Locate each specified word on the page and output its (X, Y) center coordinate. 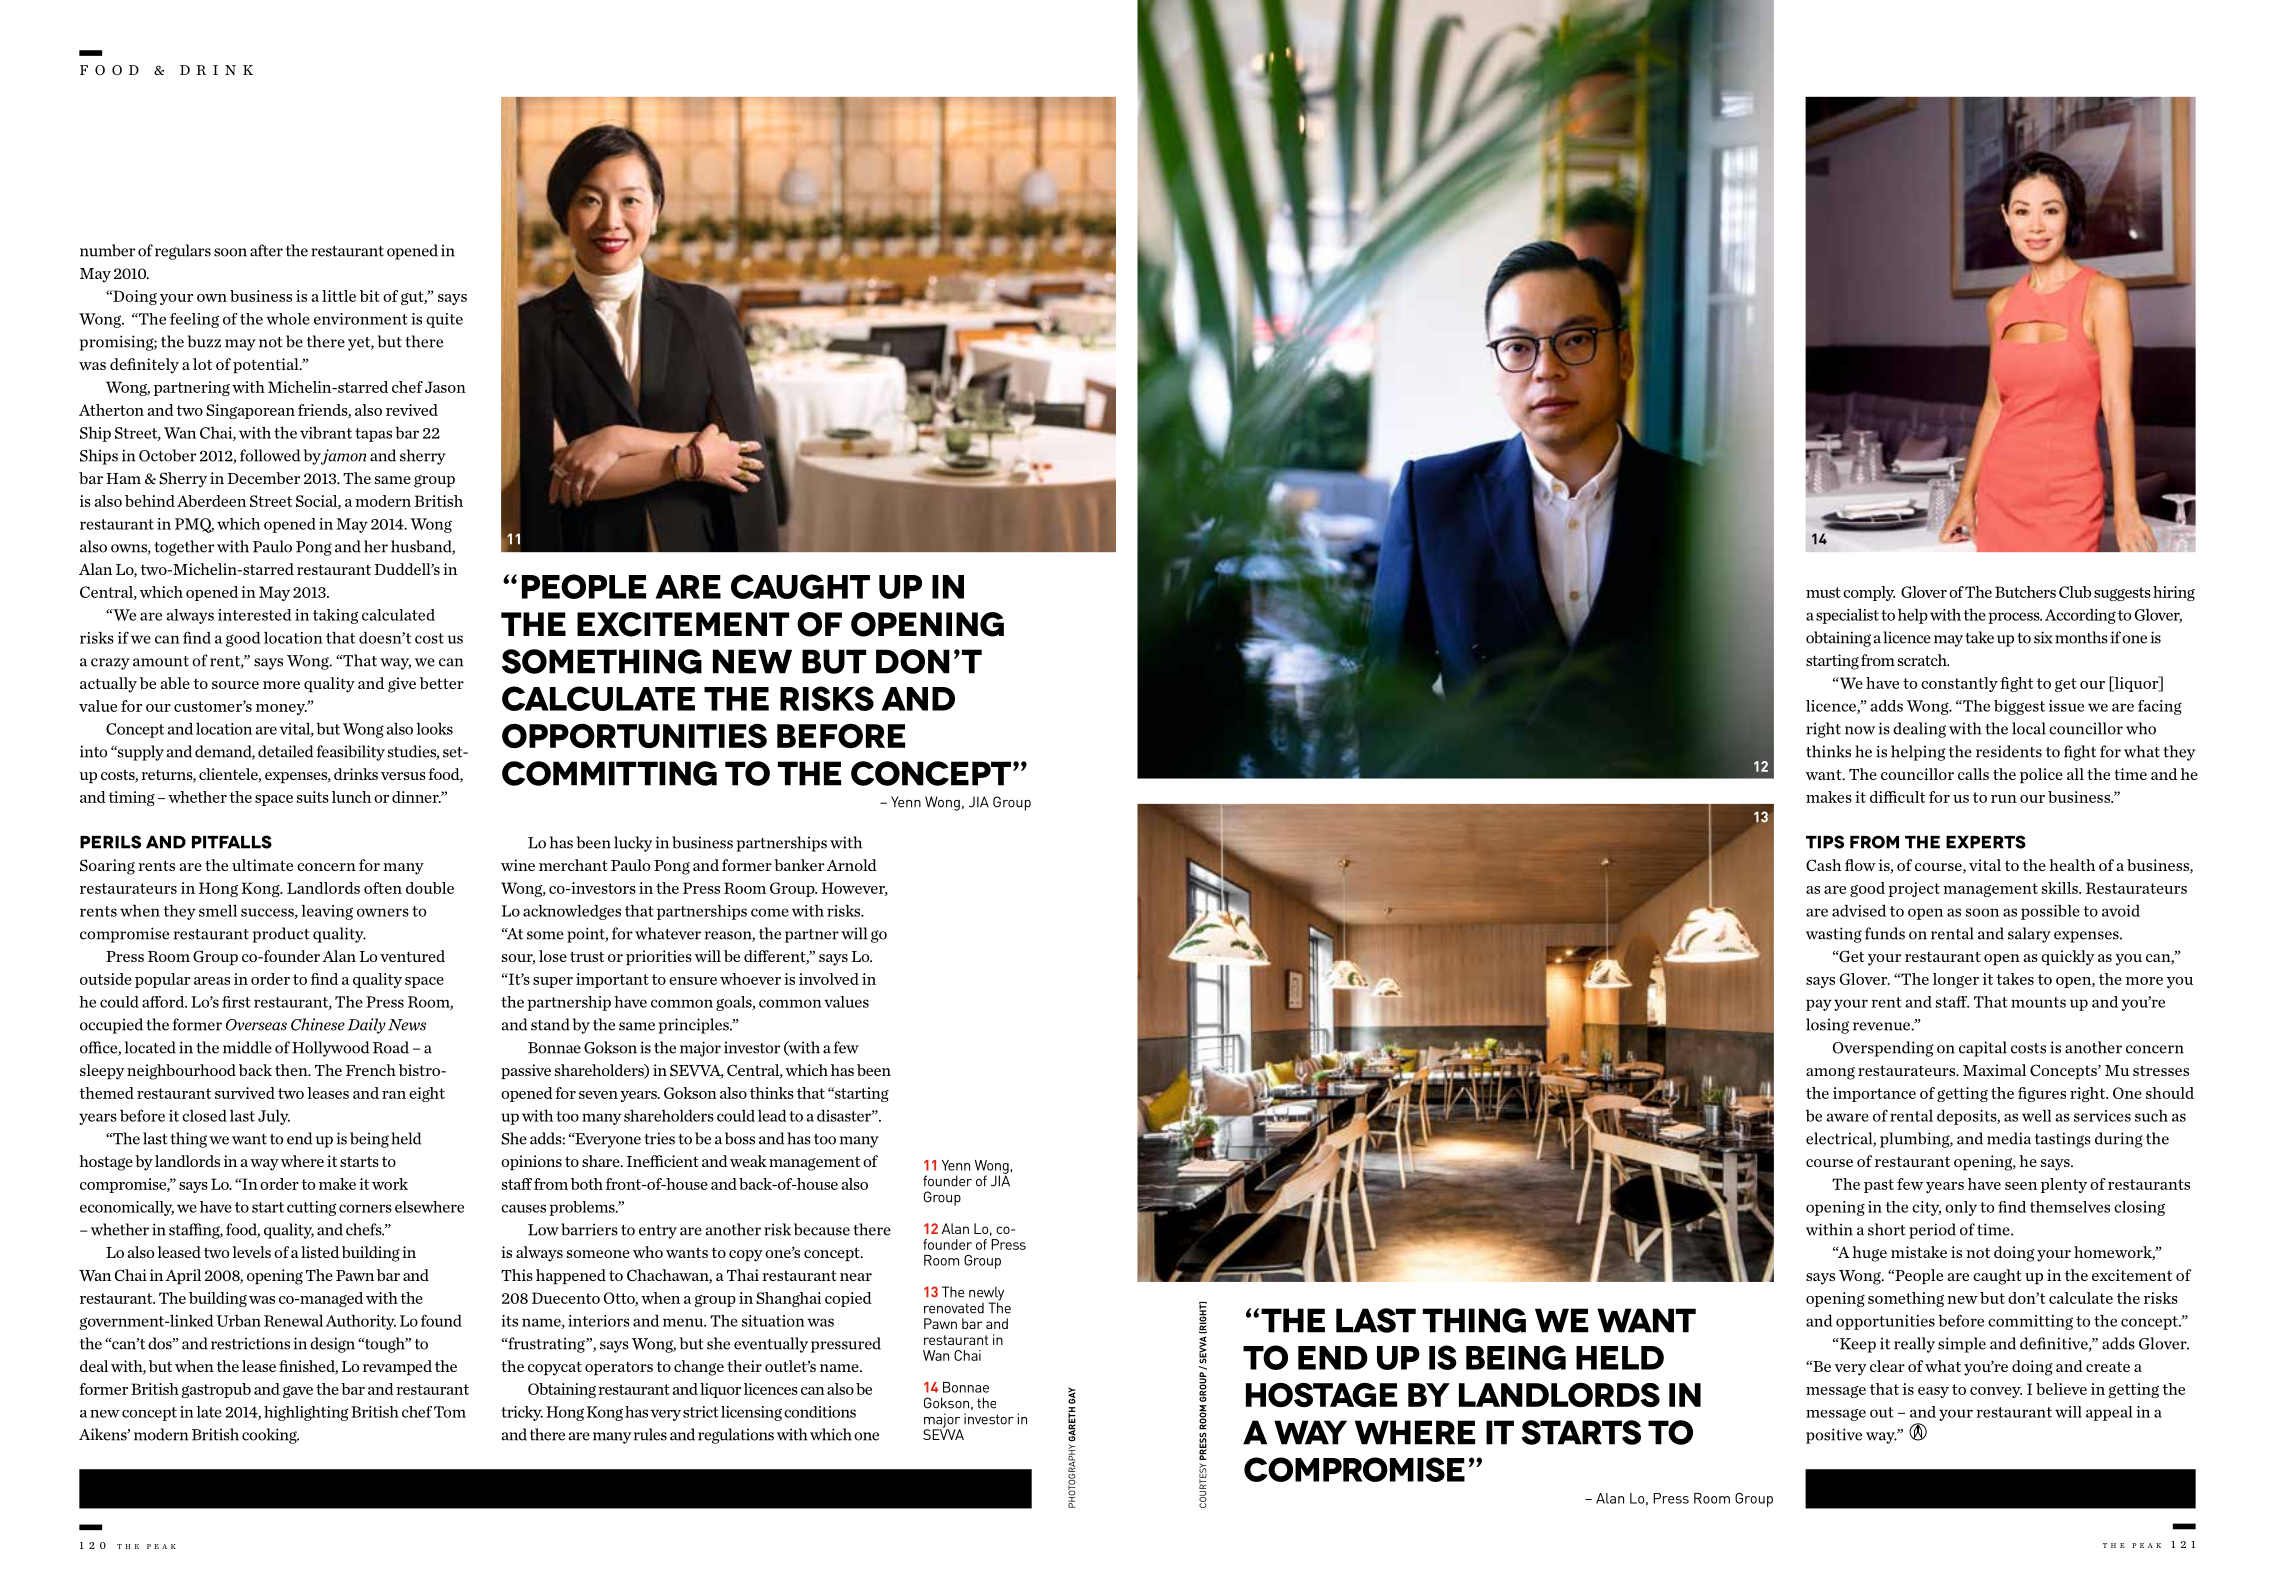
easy (1933, 1392)
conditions (820, 1412)
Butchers (2025, 592)
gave (298, 1392)
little (339, 296)
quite (444, 320)
